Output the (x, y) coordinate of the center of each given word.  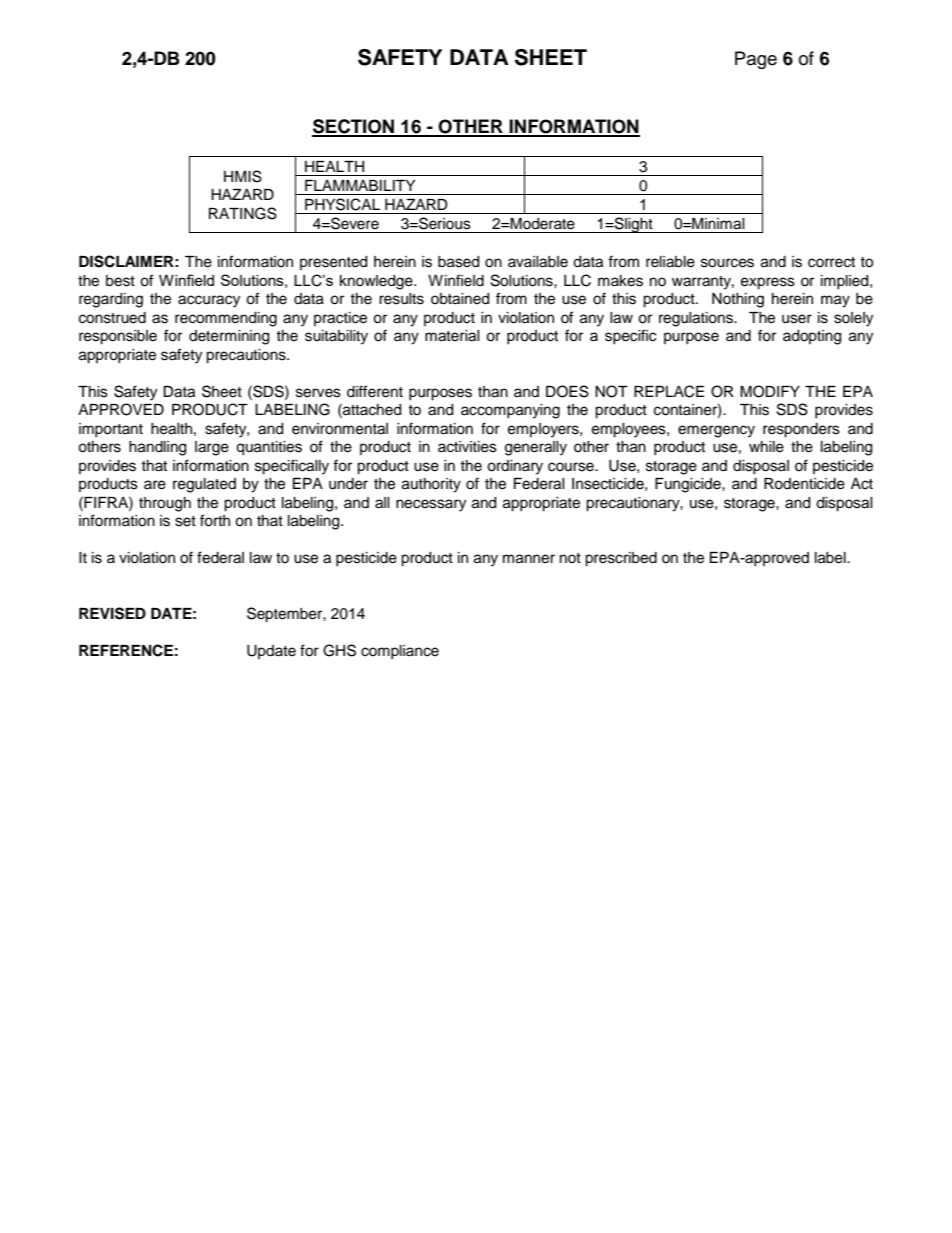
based (458, 262)
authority (431, 485)
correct (831, 262)
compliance (400, 652)
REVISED (112, 613)
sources (727, 263)
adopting (812, 337)
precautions (247, 356)
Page (756, 60)
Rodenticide (804, 484)
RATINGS (243, 213)
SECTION (354, 127)
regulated (204, 485)
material (452, 336)
